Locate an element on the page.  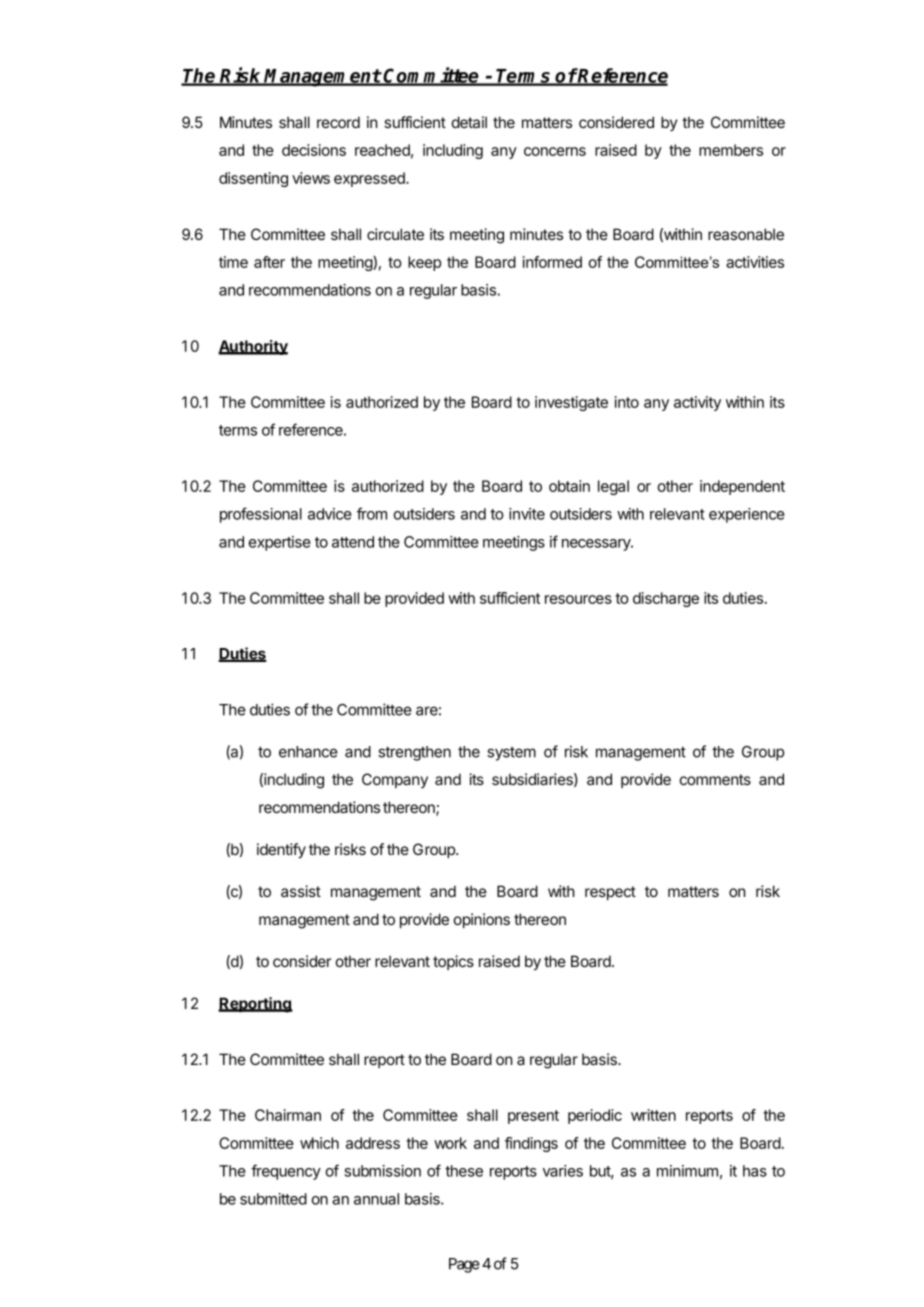
detail is located at coordinates (469, 122).
